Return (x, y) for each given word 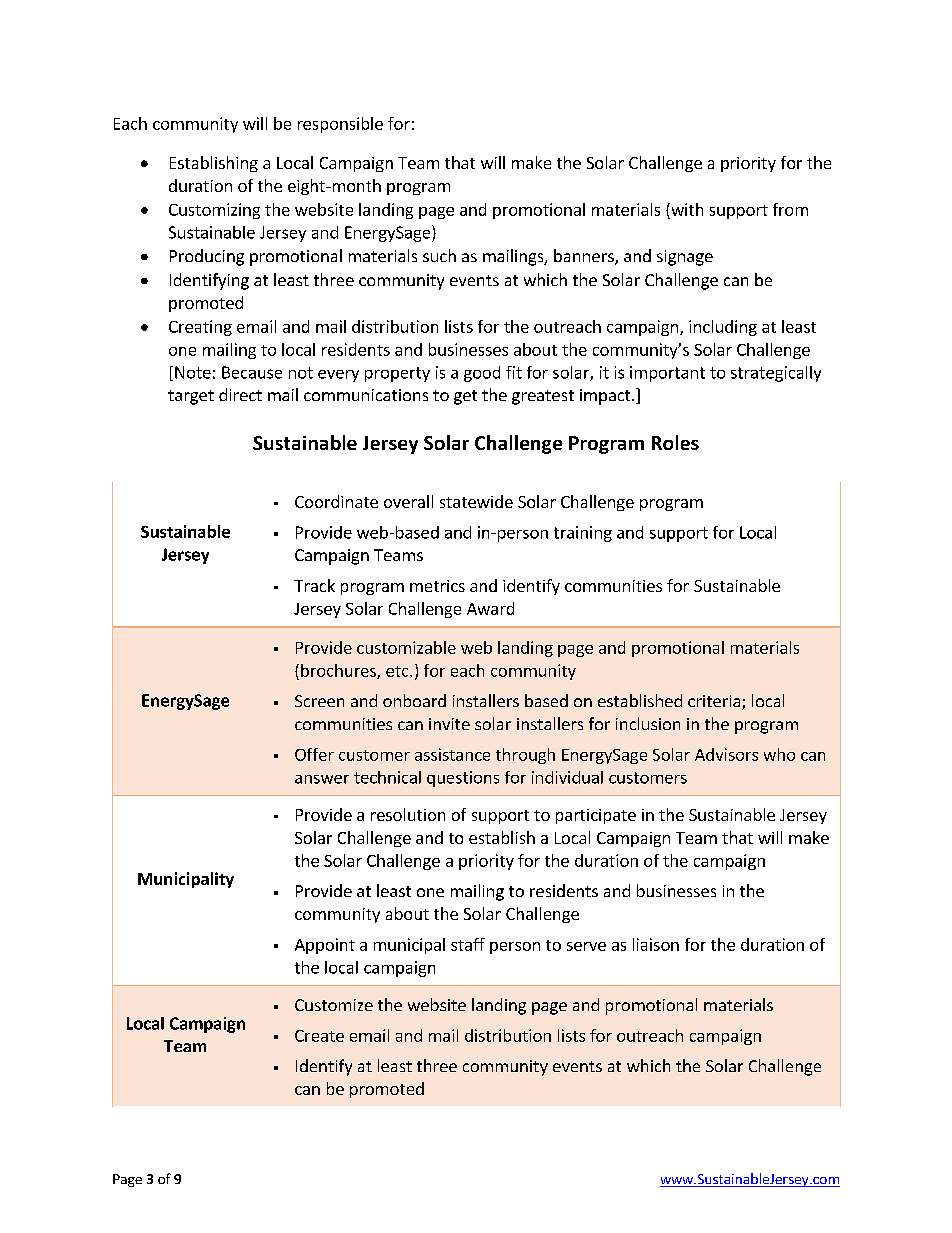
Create (319, 1036)
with (686, 209)
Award (490, 608)
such (439, 255)
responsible (340, 125)
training (583, 534)
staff (468, 944)
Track (314, 585)
